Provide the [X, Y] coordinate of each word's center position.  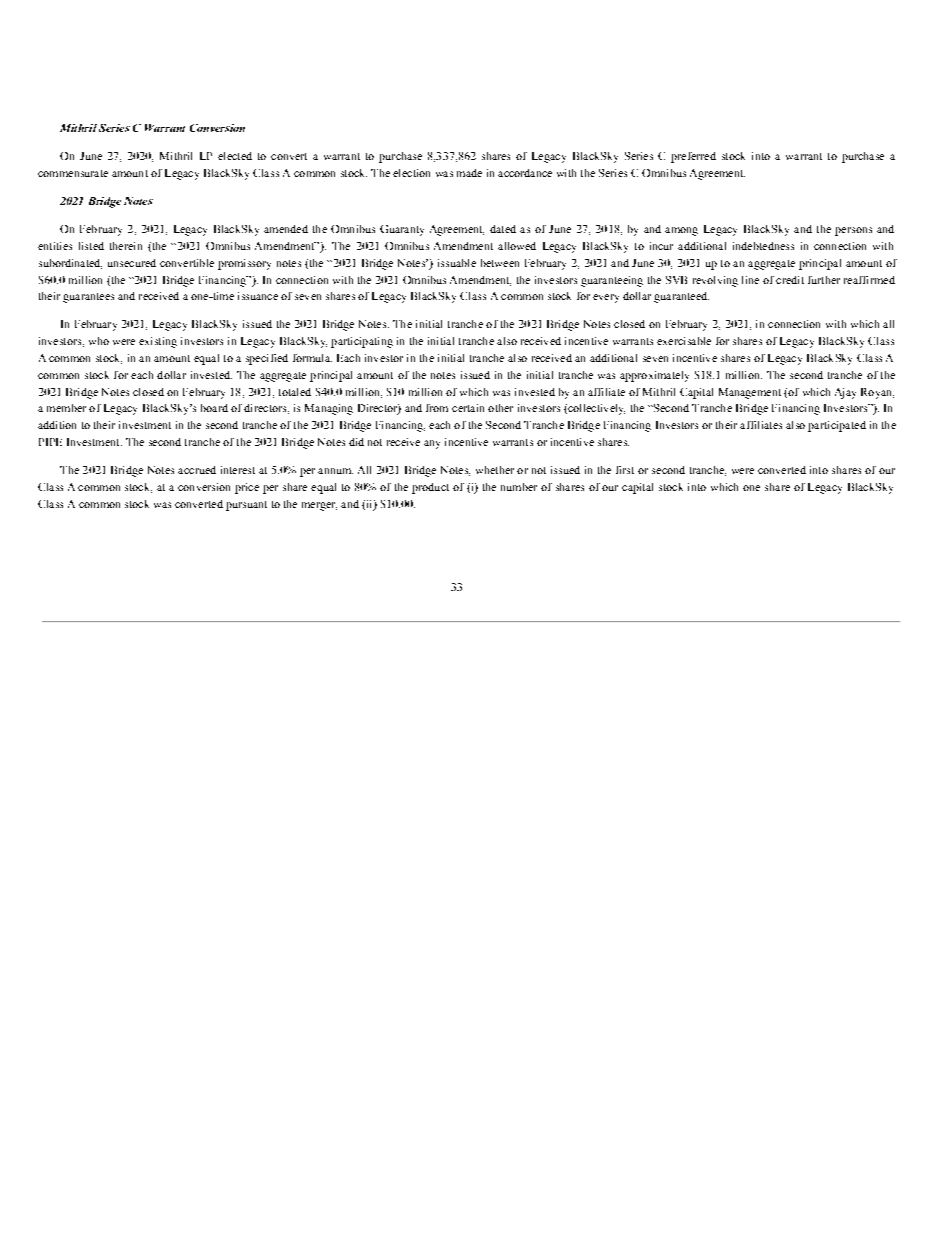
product [430, 488]
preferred [693, 157]
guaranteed [681, 297]
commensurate [73, 173]
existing [158, 342]
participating [362, 342]
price [247, 488]
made [469, 173]
